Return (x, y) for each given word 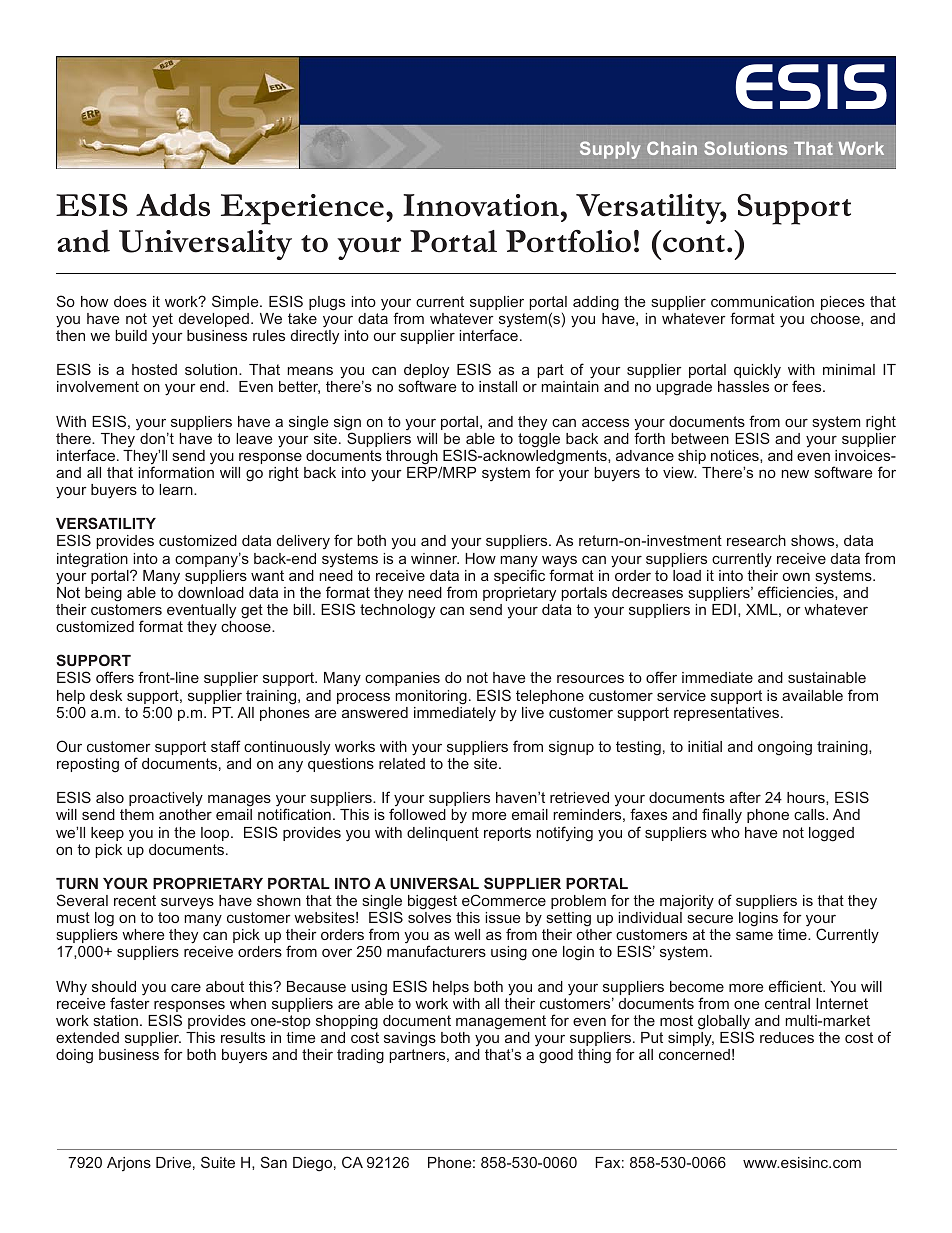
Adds (173, 205)
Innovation (481, 205)
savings (410, 1039)
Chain (672, 148)
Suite (218, 1162)
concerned (694, 1054)
